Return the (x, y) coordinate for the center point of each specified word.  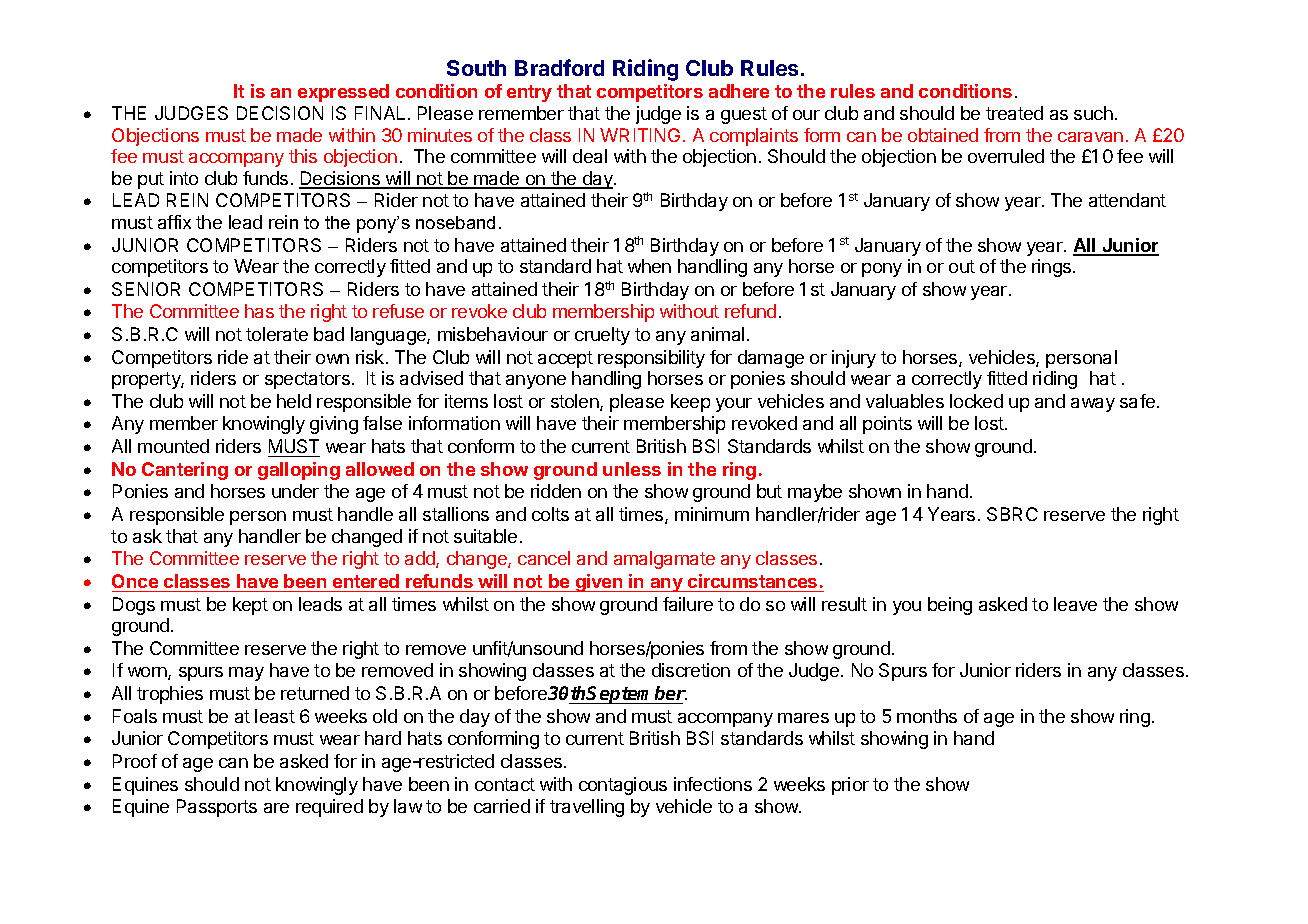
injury (854, 359)
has (259, 311)
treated (1014, 113)
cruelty (602, 336)
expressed (343, 93)
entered (366, 581)
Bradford (559, 67)
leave (1075, 604)
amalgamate (664, 560)
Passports (217, 808)
